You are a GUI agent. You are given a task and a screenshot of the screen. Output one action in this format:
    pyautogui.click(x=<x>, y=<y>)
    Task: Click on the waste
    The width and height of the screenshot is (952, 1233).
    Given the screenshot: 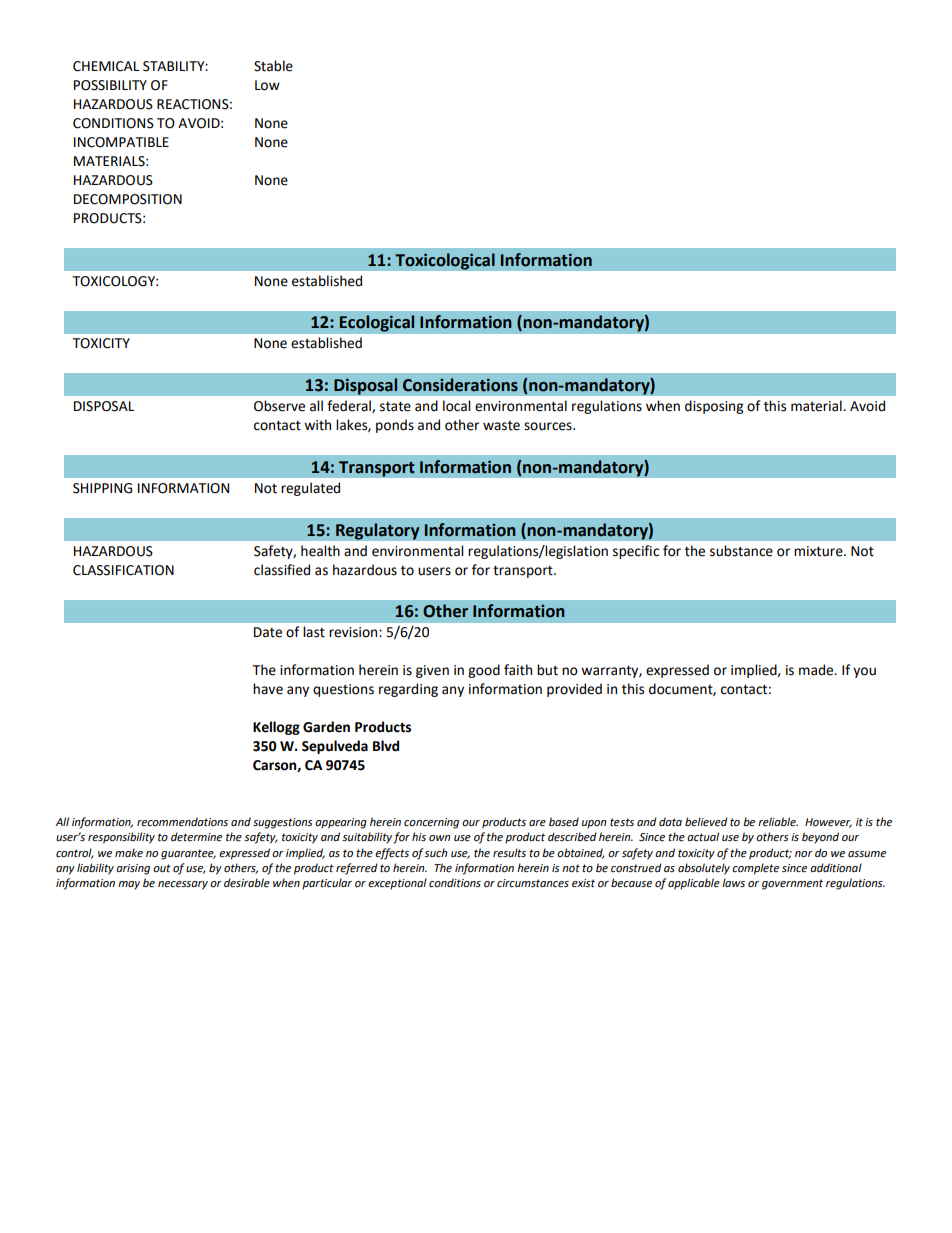 What is the action you would take?
    pyautogui.click(x=501, y=426)
